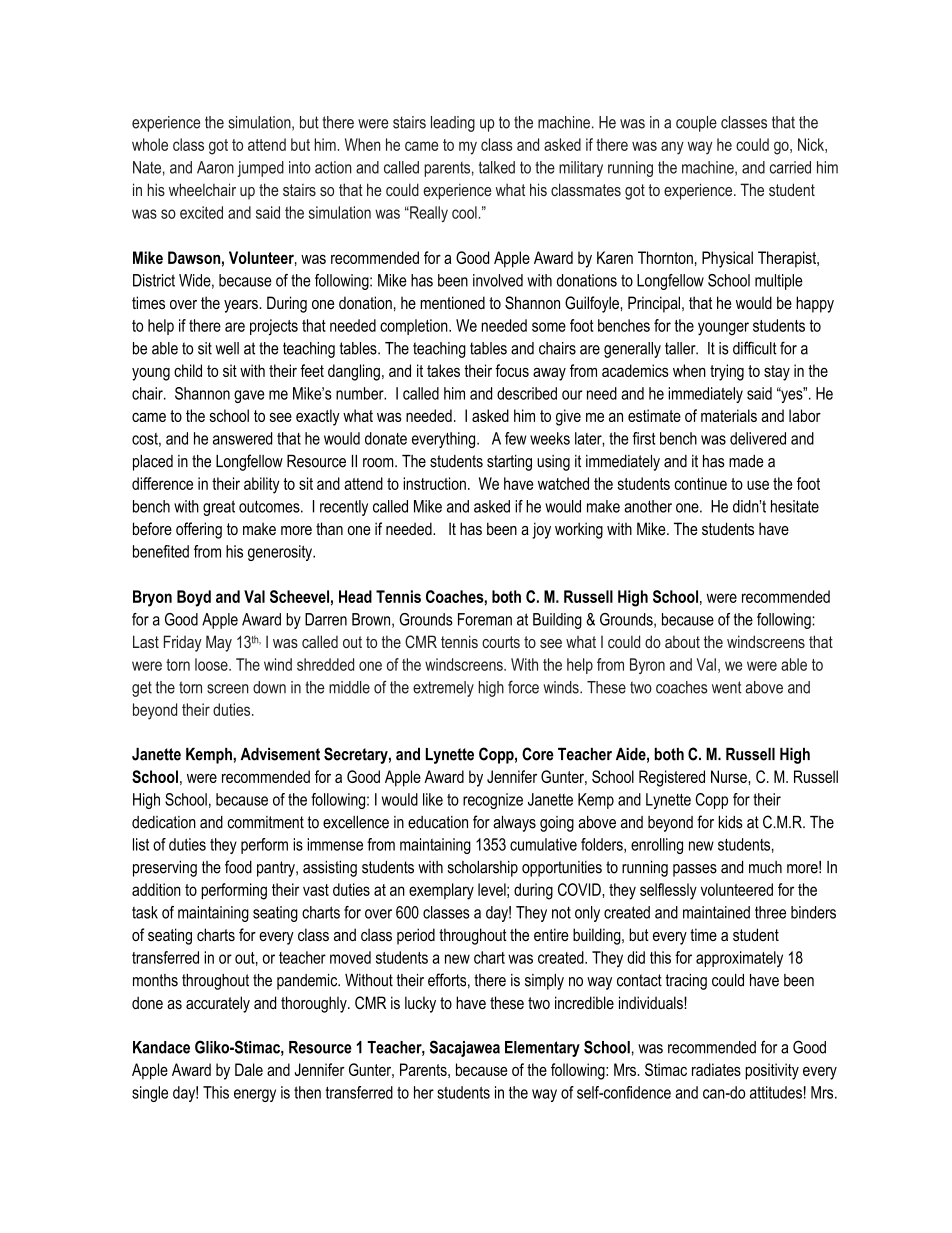  What do you see at coordinates (215, 167) in the screenshot?
I see `Aaron` at bounding box center [215, 167].
